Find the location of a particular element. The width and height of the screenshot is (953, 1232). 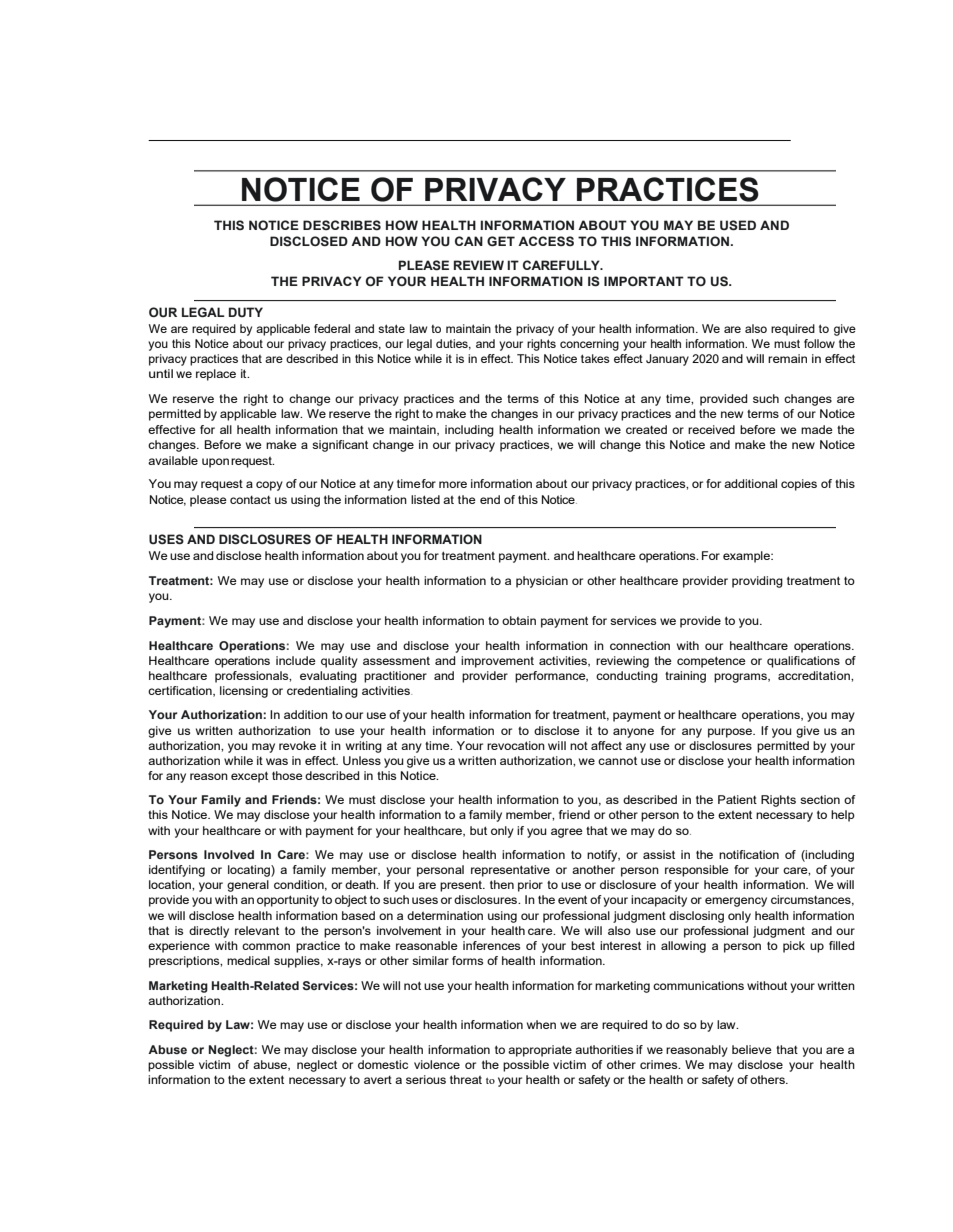

USED is located at coordinates (738, 225).
